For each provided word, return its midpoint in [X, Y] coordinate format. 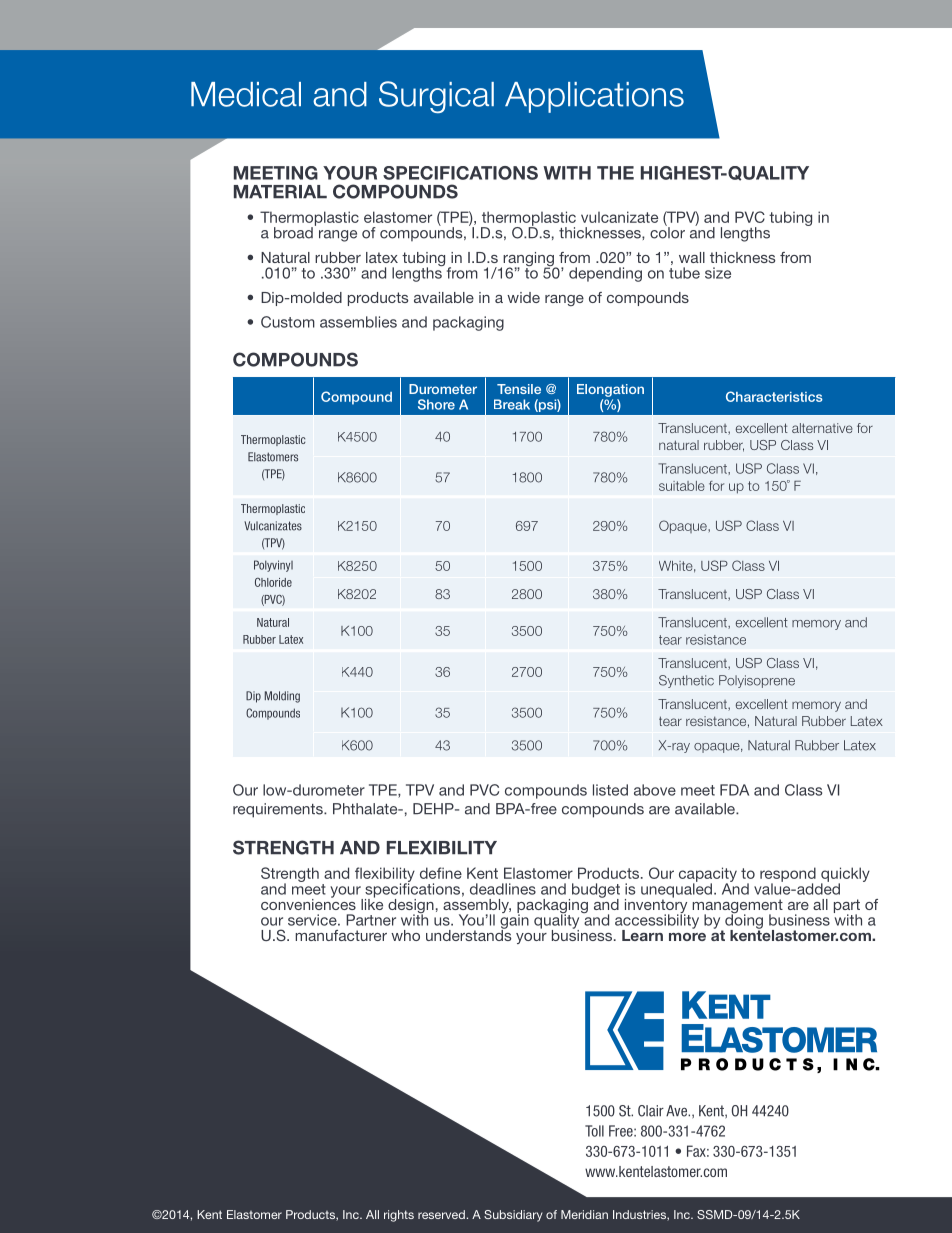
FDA [734, 790]
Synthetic [686, 681]
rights [399, 1216]
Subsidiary [513, 1216]
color [667, 232]
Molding [282, 697]
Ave [677, 1111]
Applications [594, 97]
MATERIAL [280, 192]
